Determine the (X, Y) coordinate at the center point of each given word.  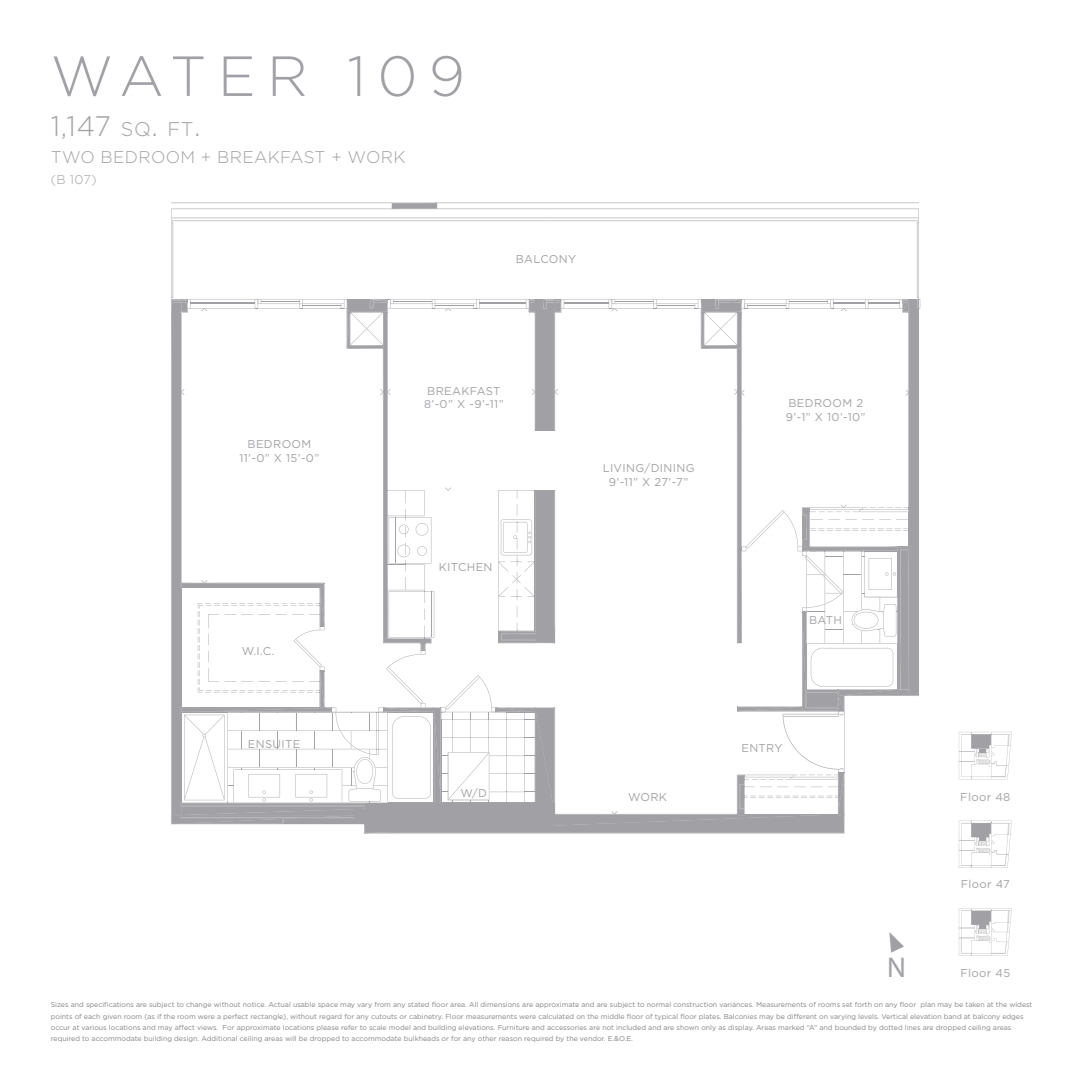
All (473, 1004)
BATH (825, 620)
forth (863, 1004)
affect (184, 1027)
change (198, 1005)
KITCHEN (465, 567)
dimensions (500, 1005)
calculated (556, 1016)
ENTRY (762, 748)
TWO (72, 157)
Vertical (894, 1016)
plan (928, 1005)
